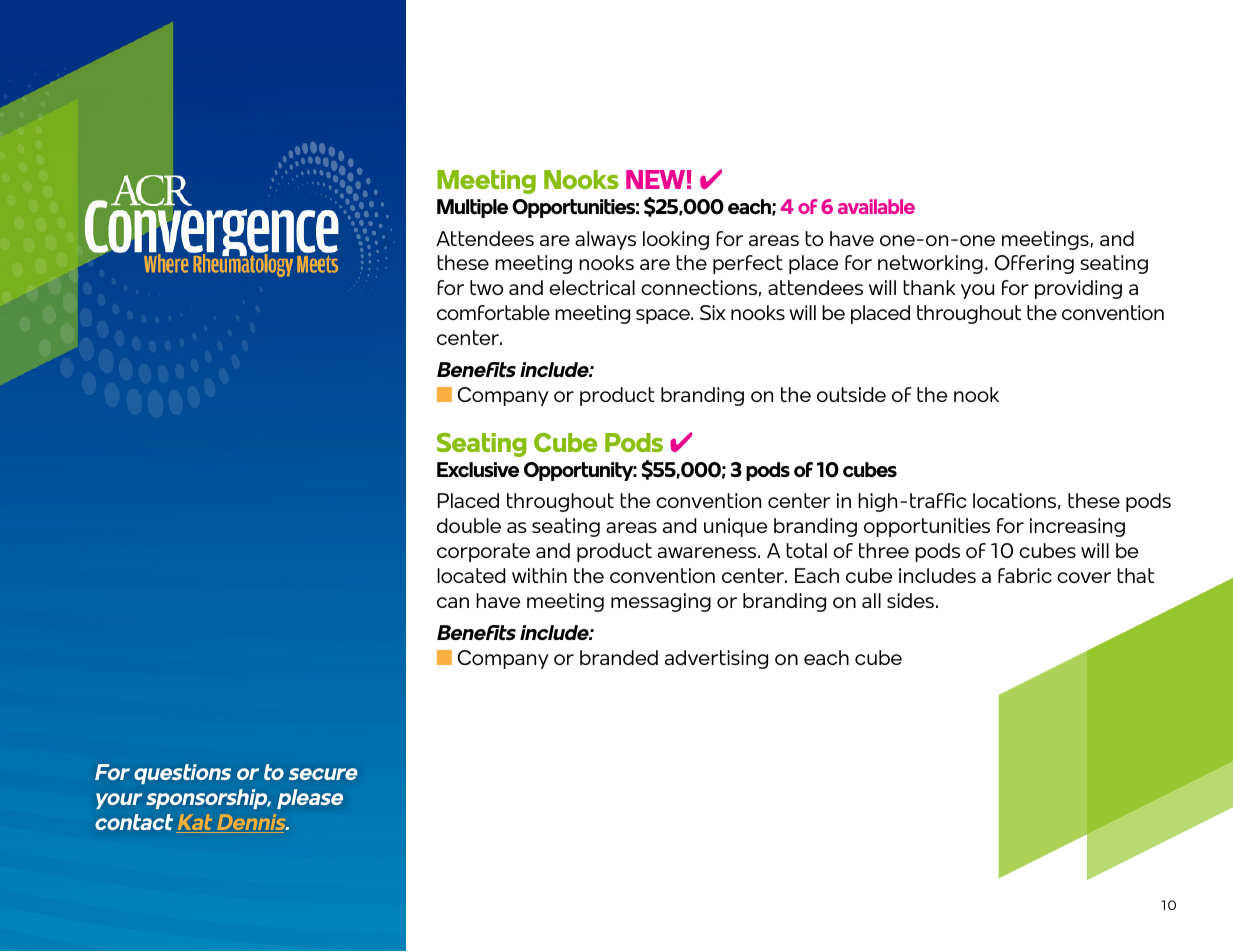 This image has width=1233, height=952. Describe the element at coordinates (736, 527) in the image. I see `unique` at that location.
